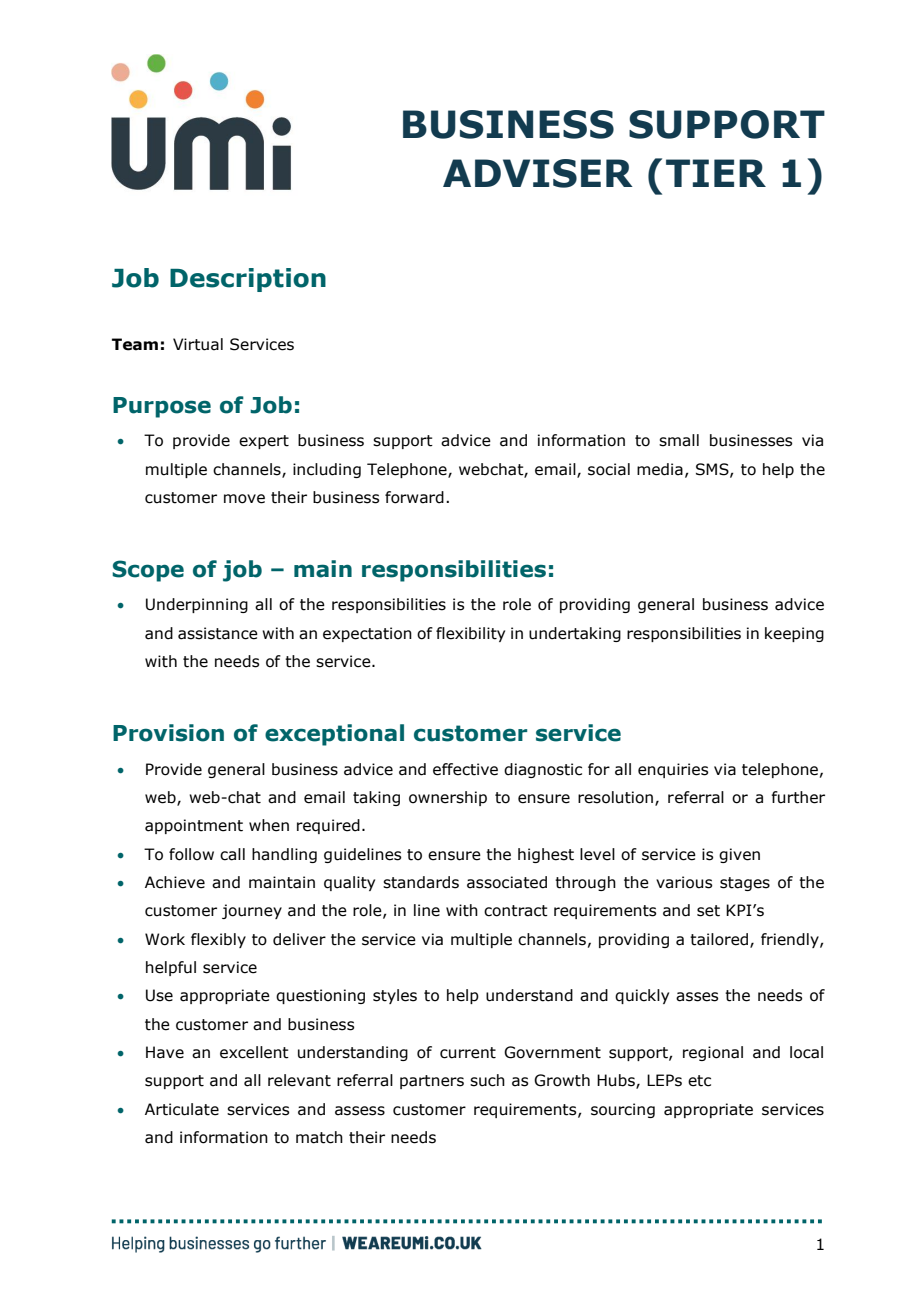 The width and height of the screenshot is (924, 1308). What do you see at coordinates (470, 634) in the screenshot?
I see `flexibility` at bounding box center [470, 634].
